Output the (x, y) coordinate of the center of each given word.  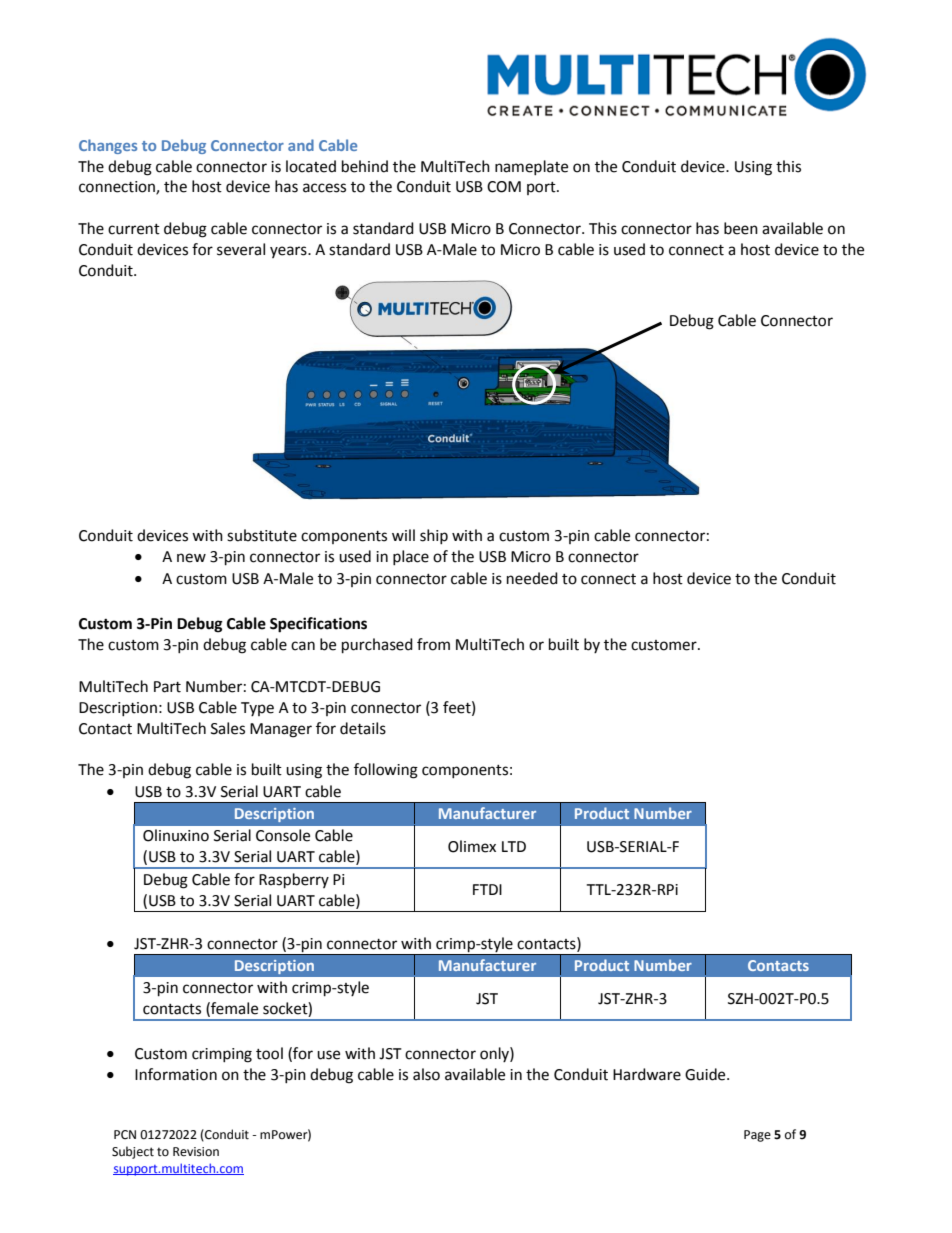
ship (434, 536)
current (134, 229)
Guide (706, 1074)
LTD (514, 846)
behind (365, 166)
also (426, 1074)
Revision (196, 1152)
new (191, 558)
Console (283, 835)
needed (532, 578)
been (741, 228)
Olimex (472, 846)
